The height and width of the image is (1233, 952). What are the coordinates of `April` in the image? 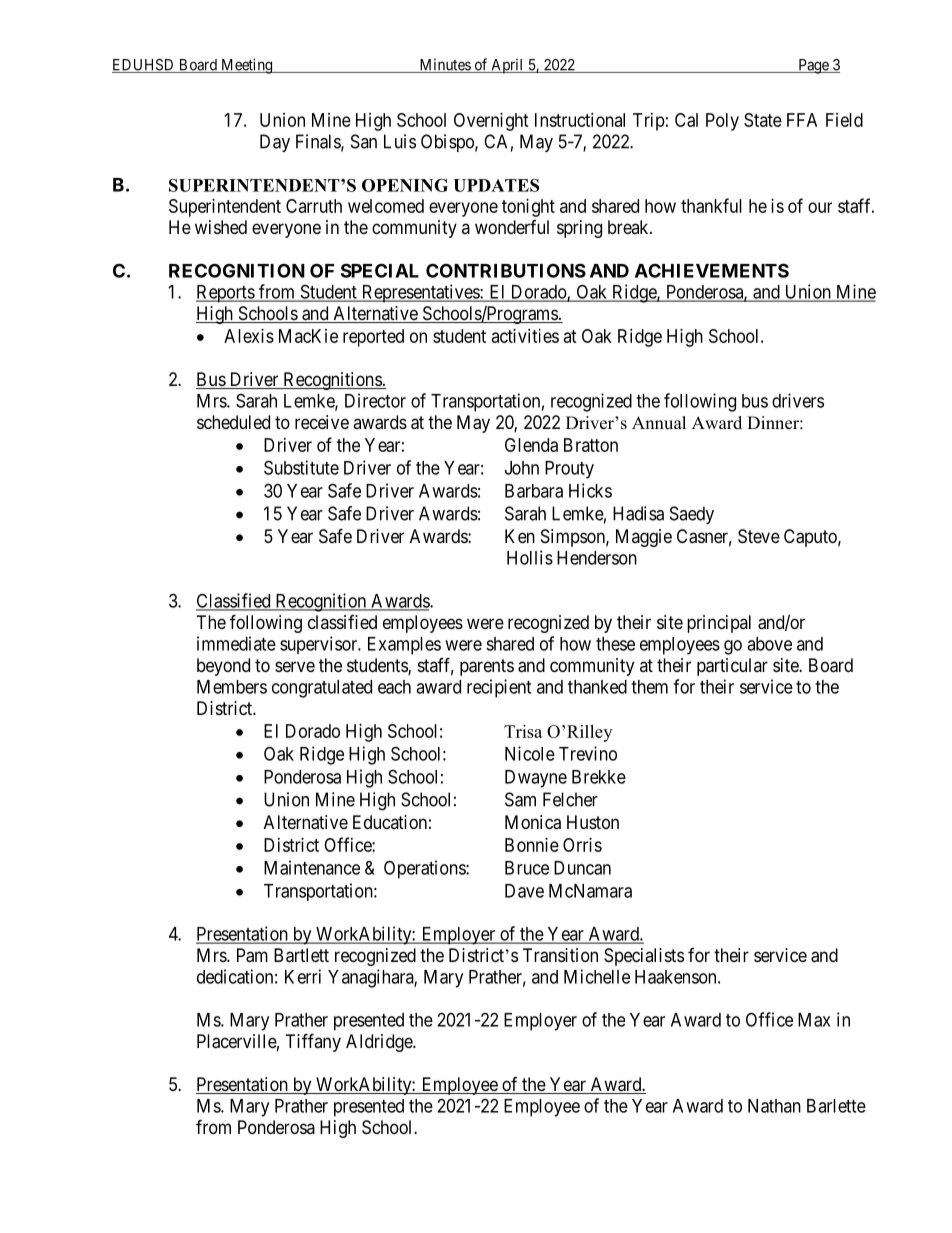 It's located at (507, 66).
